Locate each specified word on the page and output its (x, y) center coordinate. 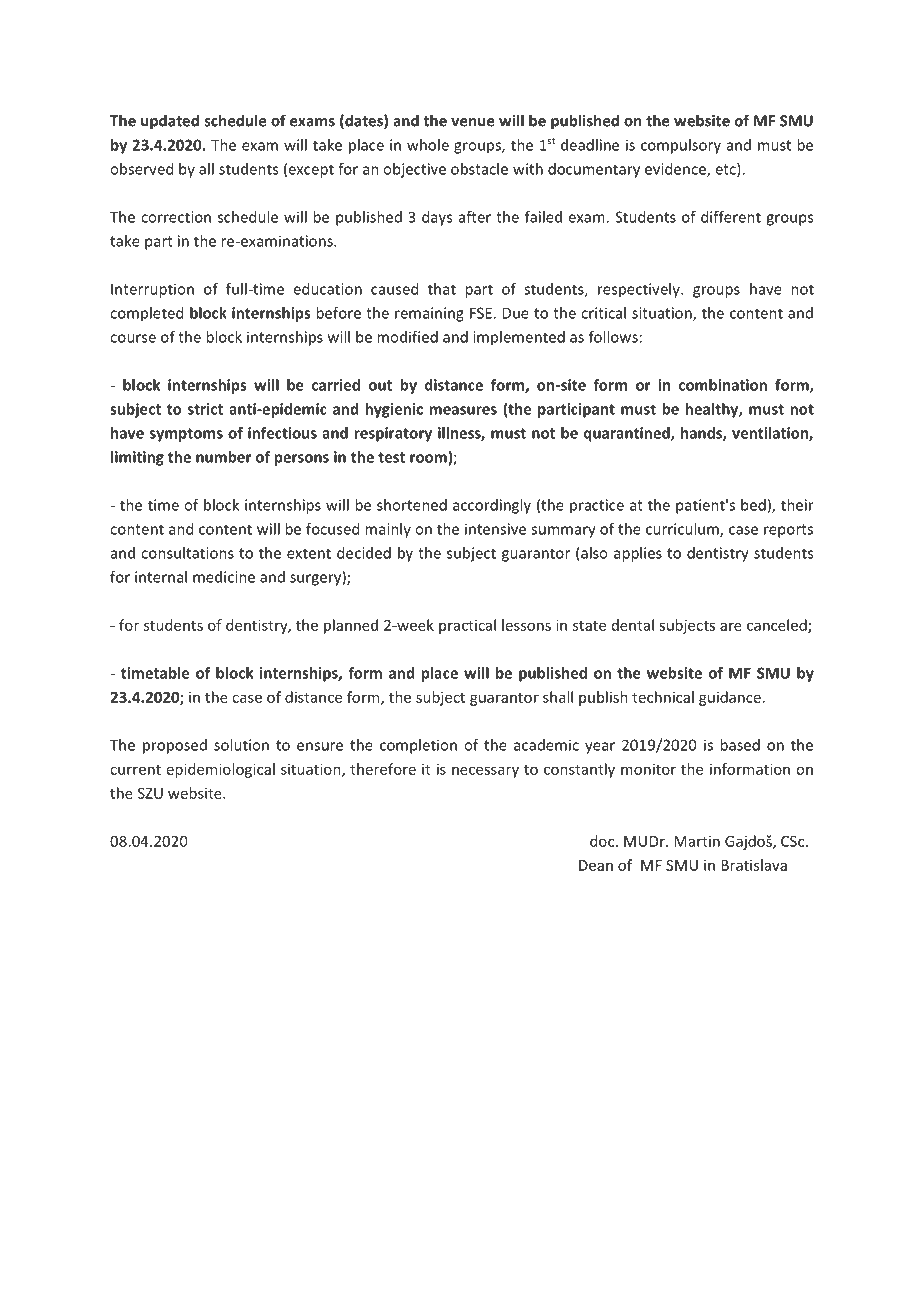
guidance (730, 698)
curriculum (683, 530)
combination (723, 385)
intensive (495, 529)
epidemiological (221, 770)
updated (170, 122)
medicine (224, 577)
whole (428, 145)
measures (463, 410)
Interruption (152, 290)
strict (205, 409)
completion (418, 746)
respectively (640, 290)
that (442, 289)
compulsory (681, 146)
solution (241, 745)
